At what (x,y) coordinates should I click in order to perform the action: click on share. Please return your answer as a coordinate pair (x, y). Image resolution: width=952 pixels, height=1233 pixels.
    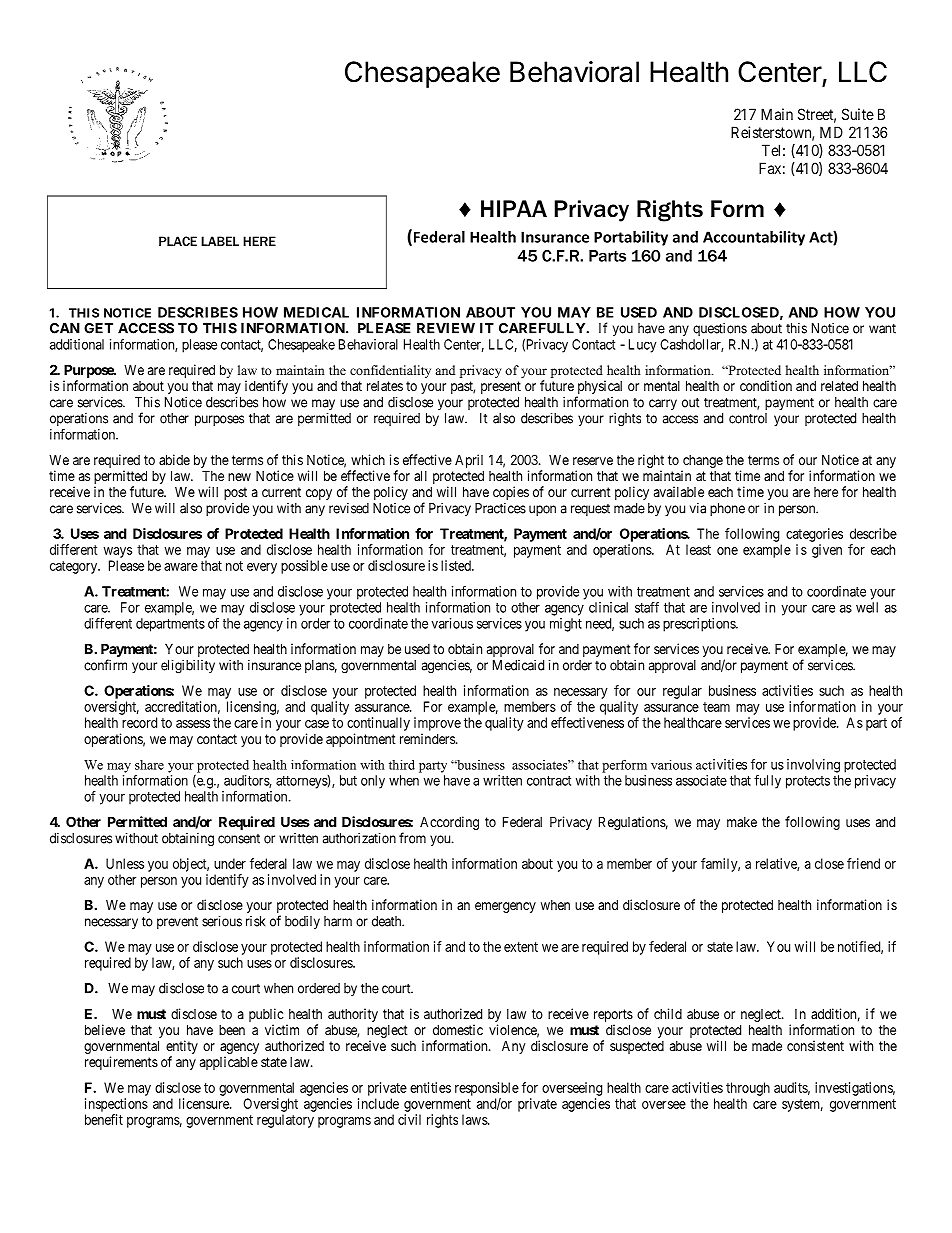
    Looking at the image, I should click on (149, 765).
